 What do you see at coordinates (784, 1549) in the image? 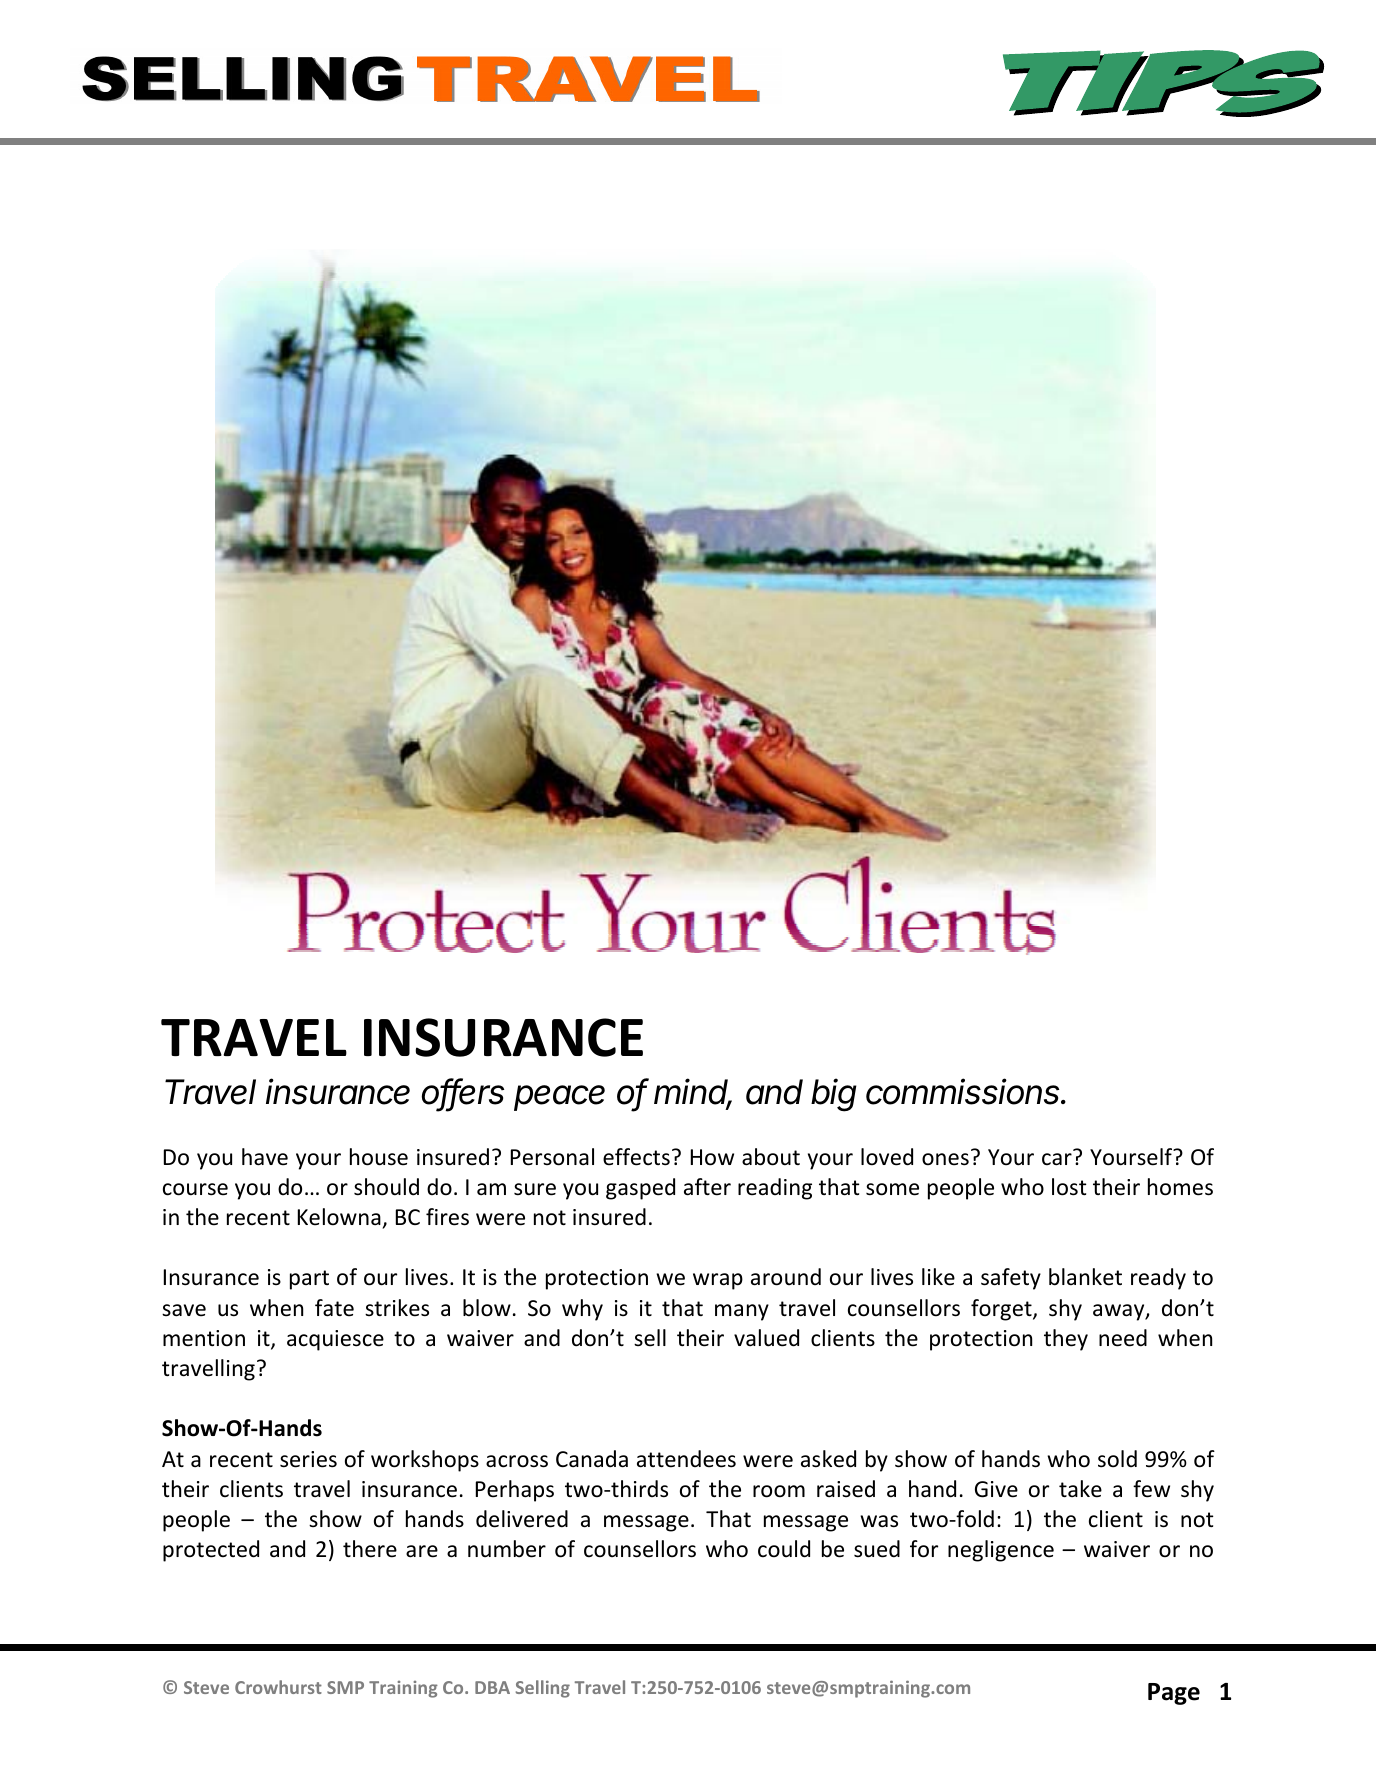
I see `could` at bounding box center [784, 1549].
